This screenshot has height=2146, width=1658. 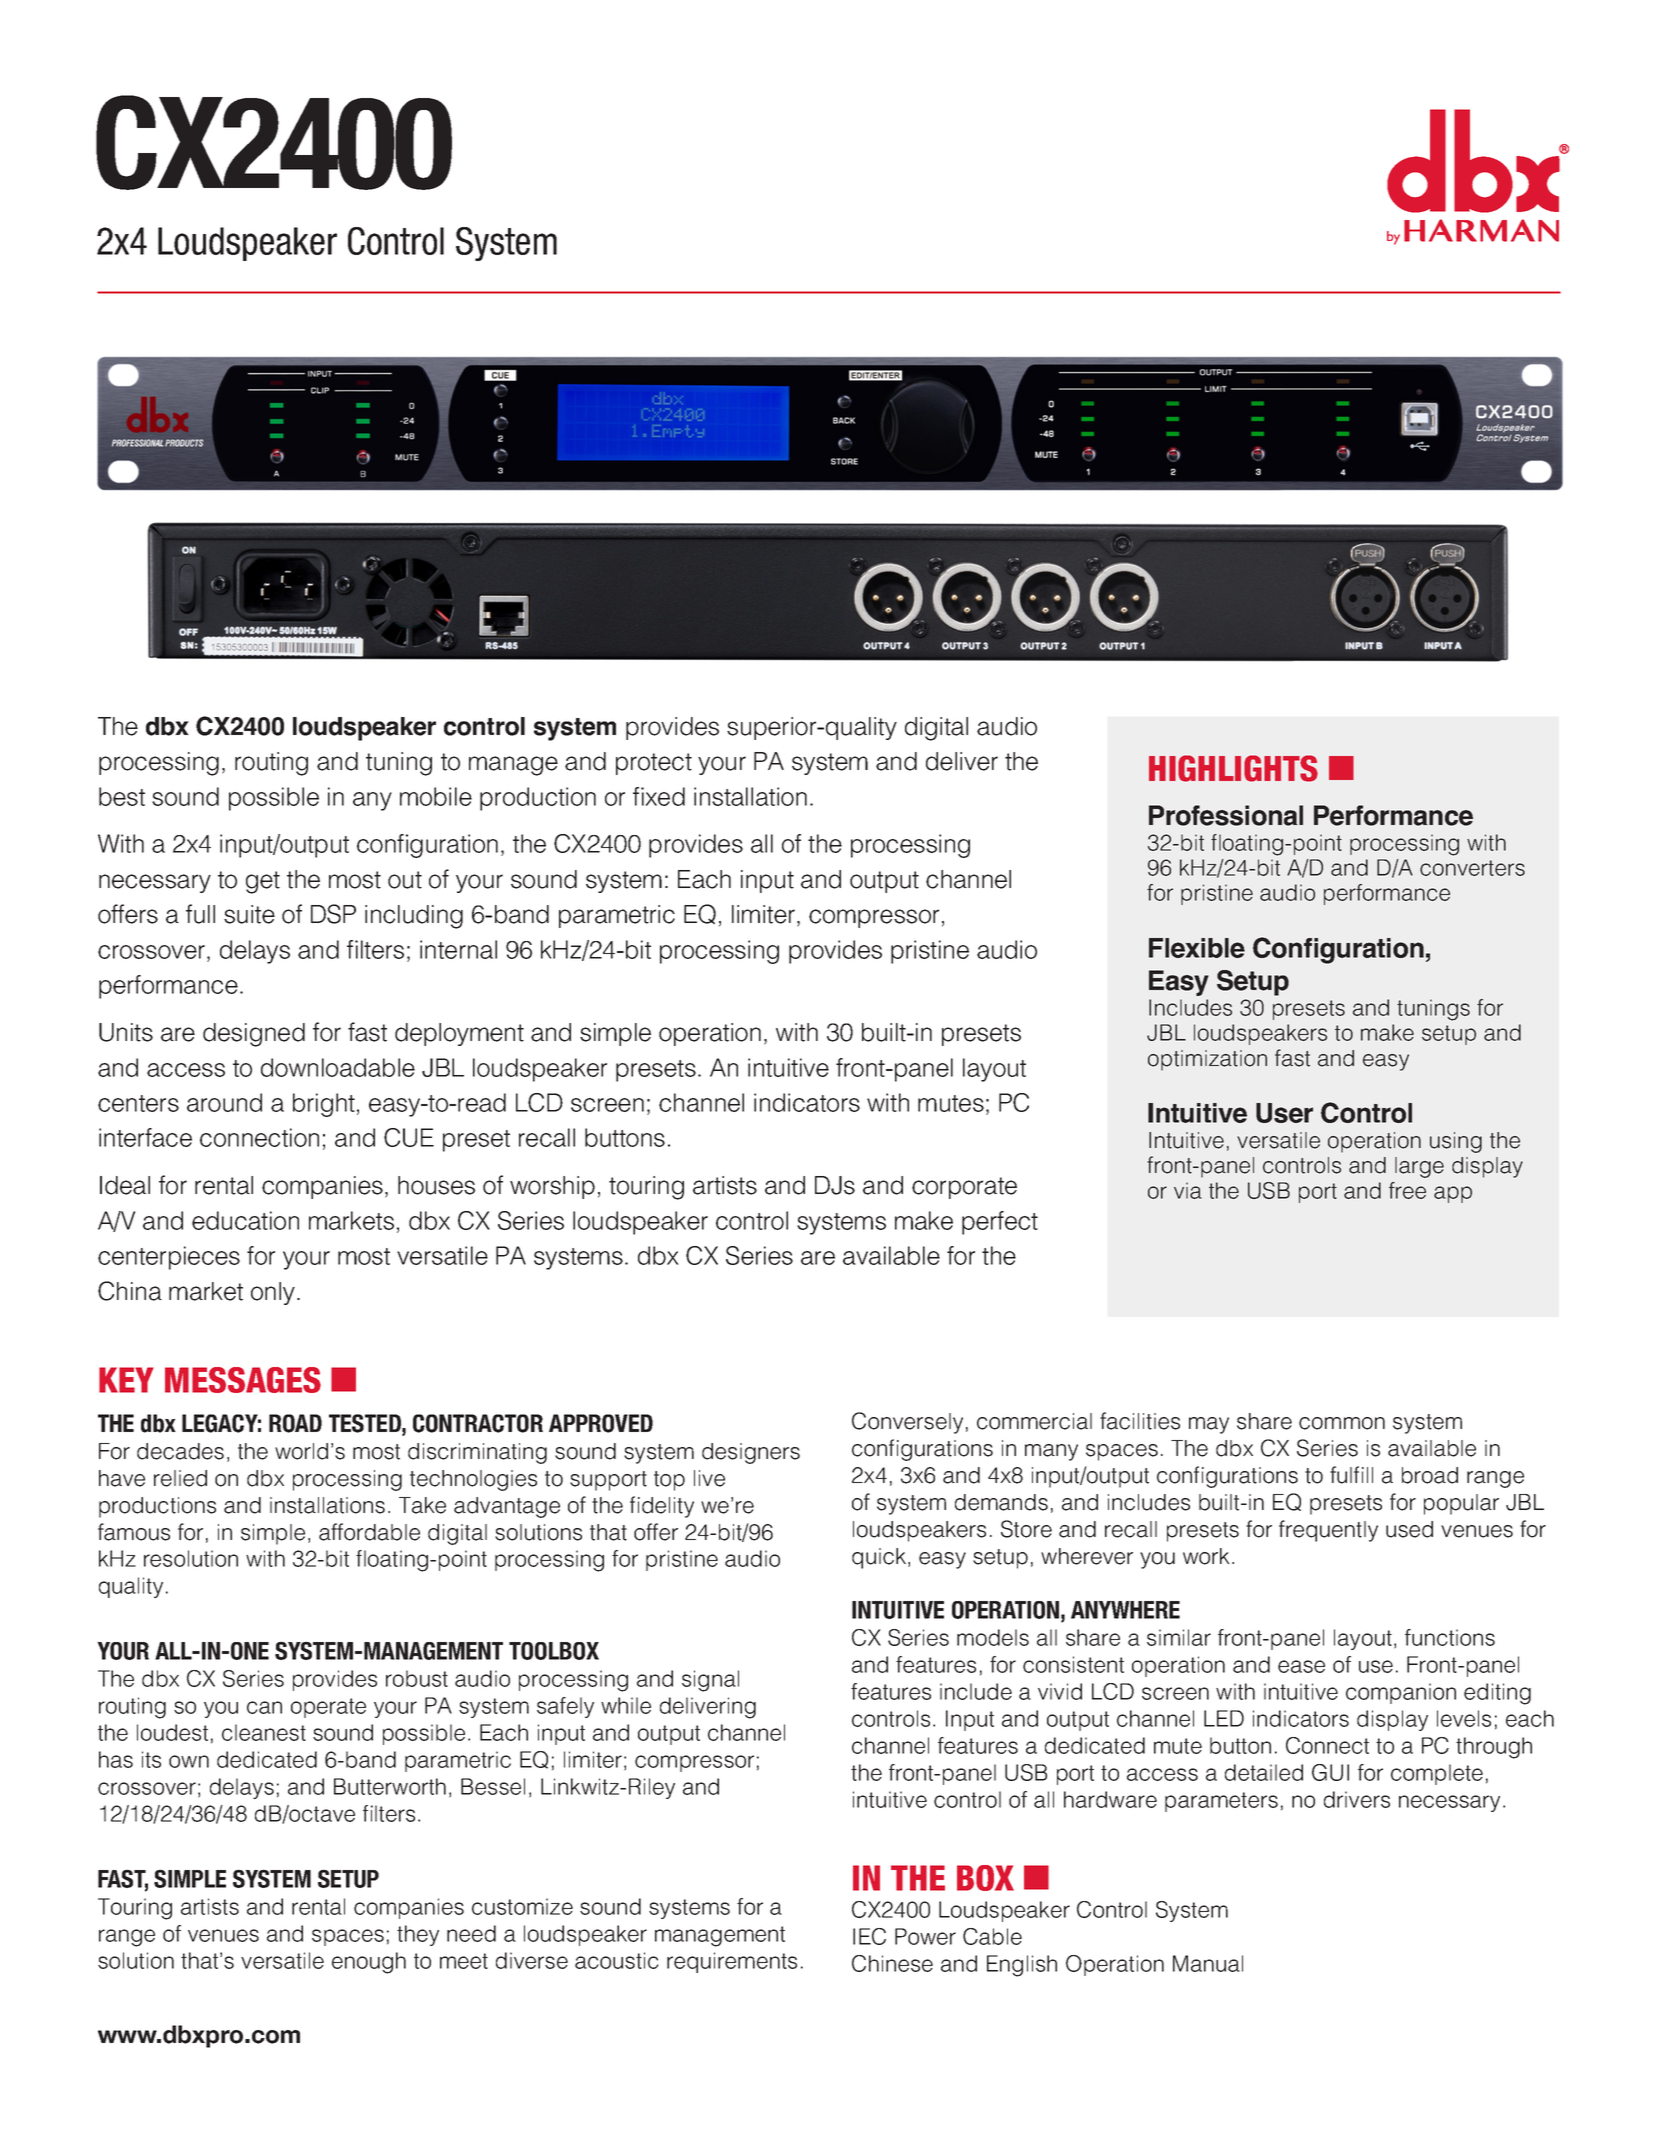 What do you see at coordinates (907, 1423) in the screenshot?
I see `Conversely` at bounding box center [907, 1423].
